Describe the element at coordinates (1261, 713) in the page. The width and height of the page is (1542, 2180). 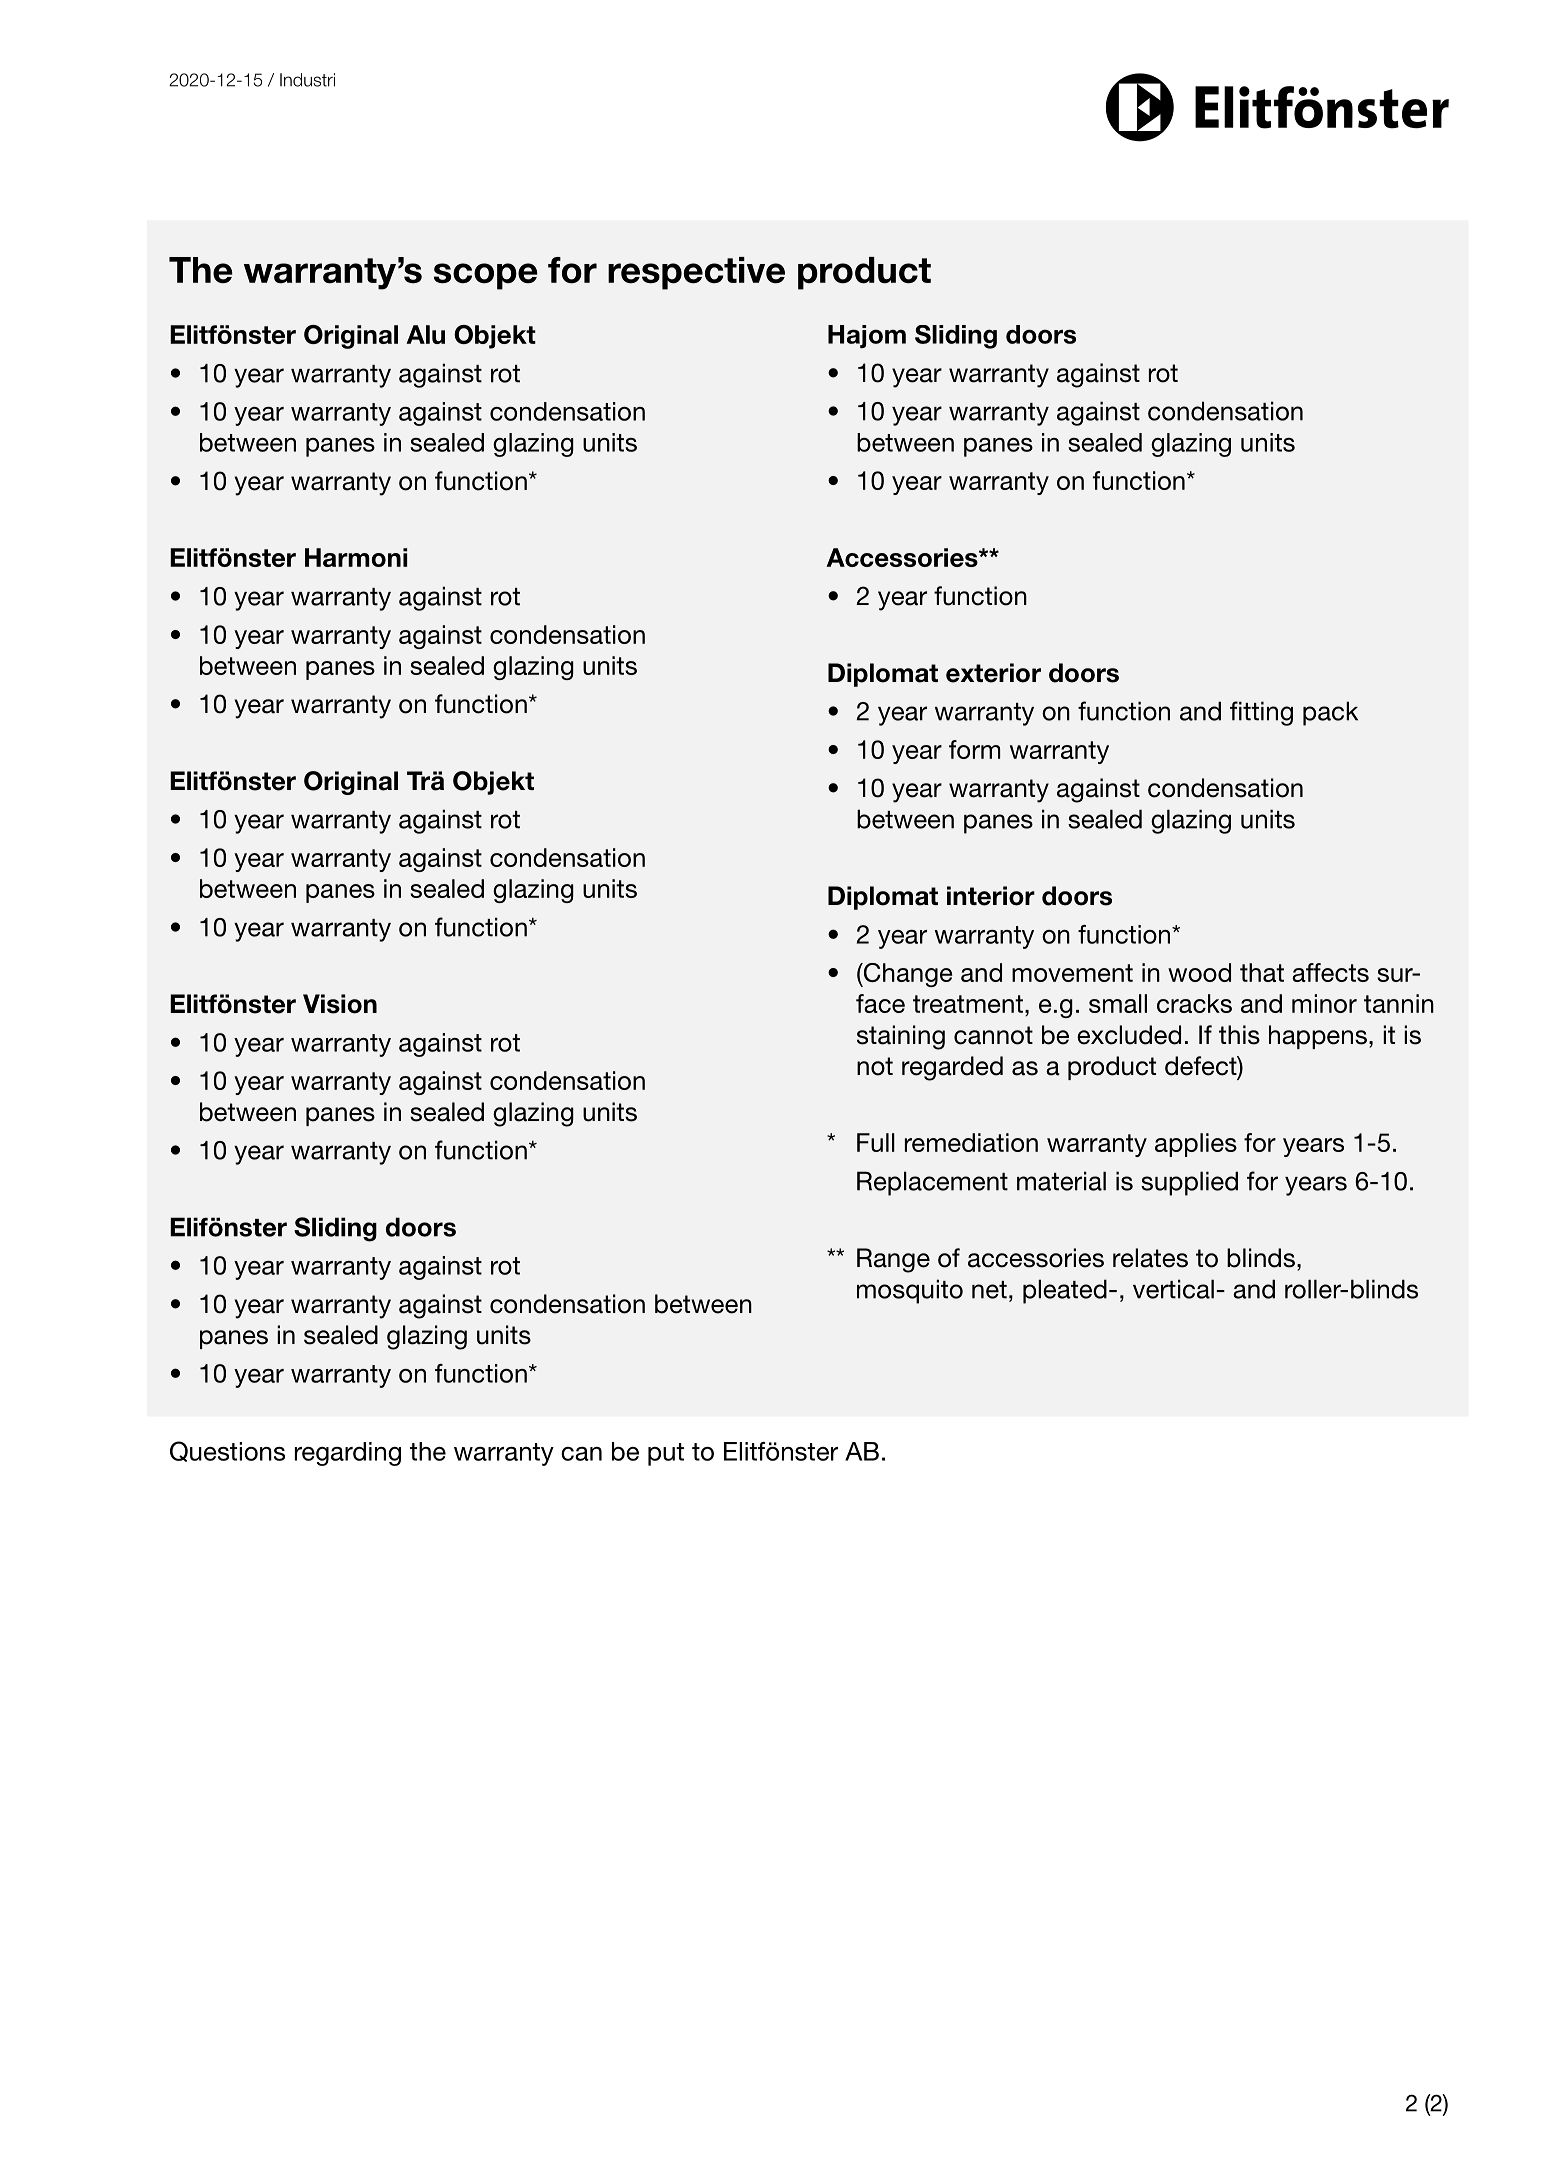
I see `fitting` at that location.
